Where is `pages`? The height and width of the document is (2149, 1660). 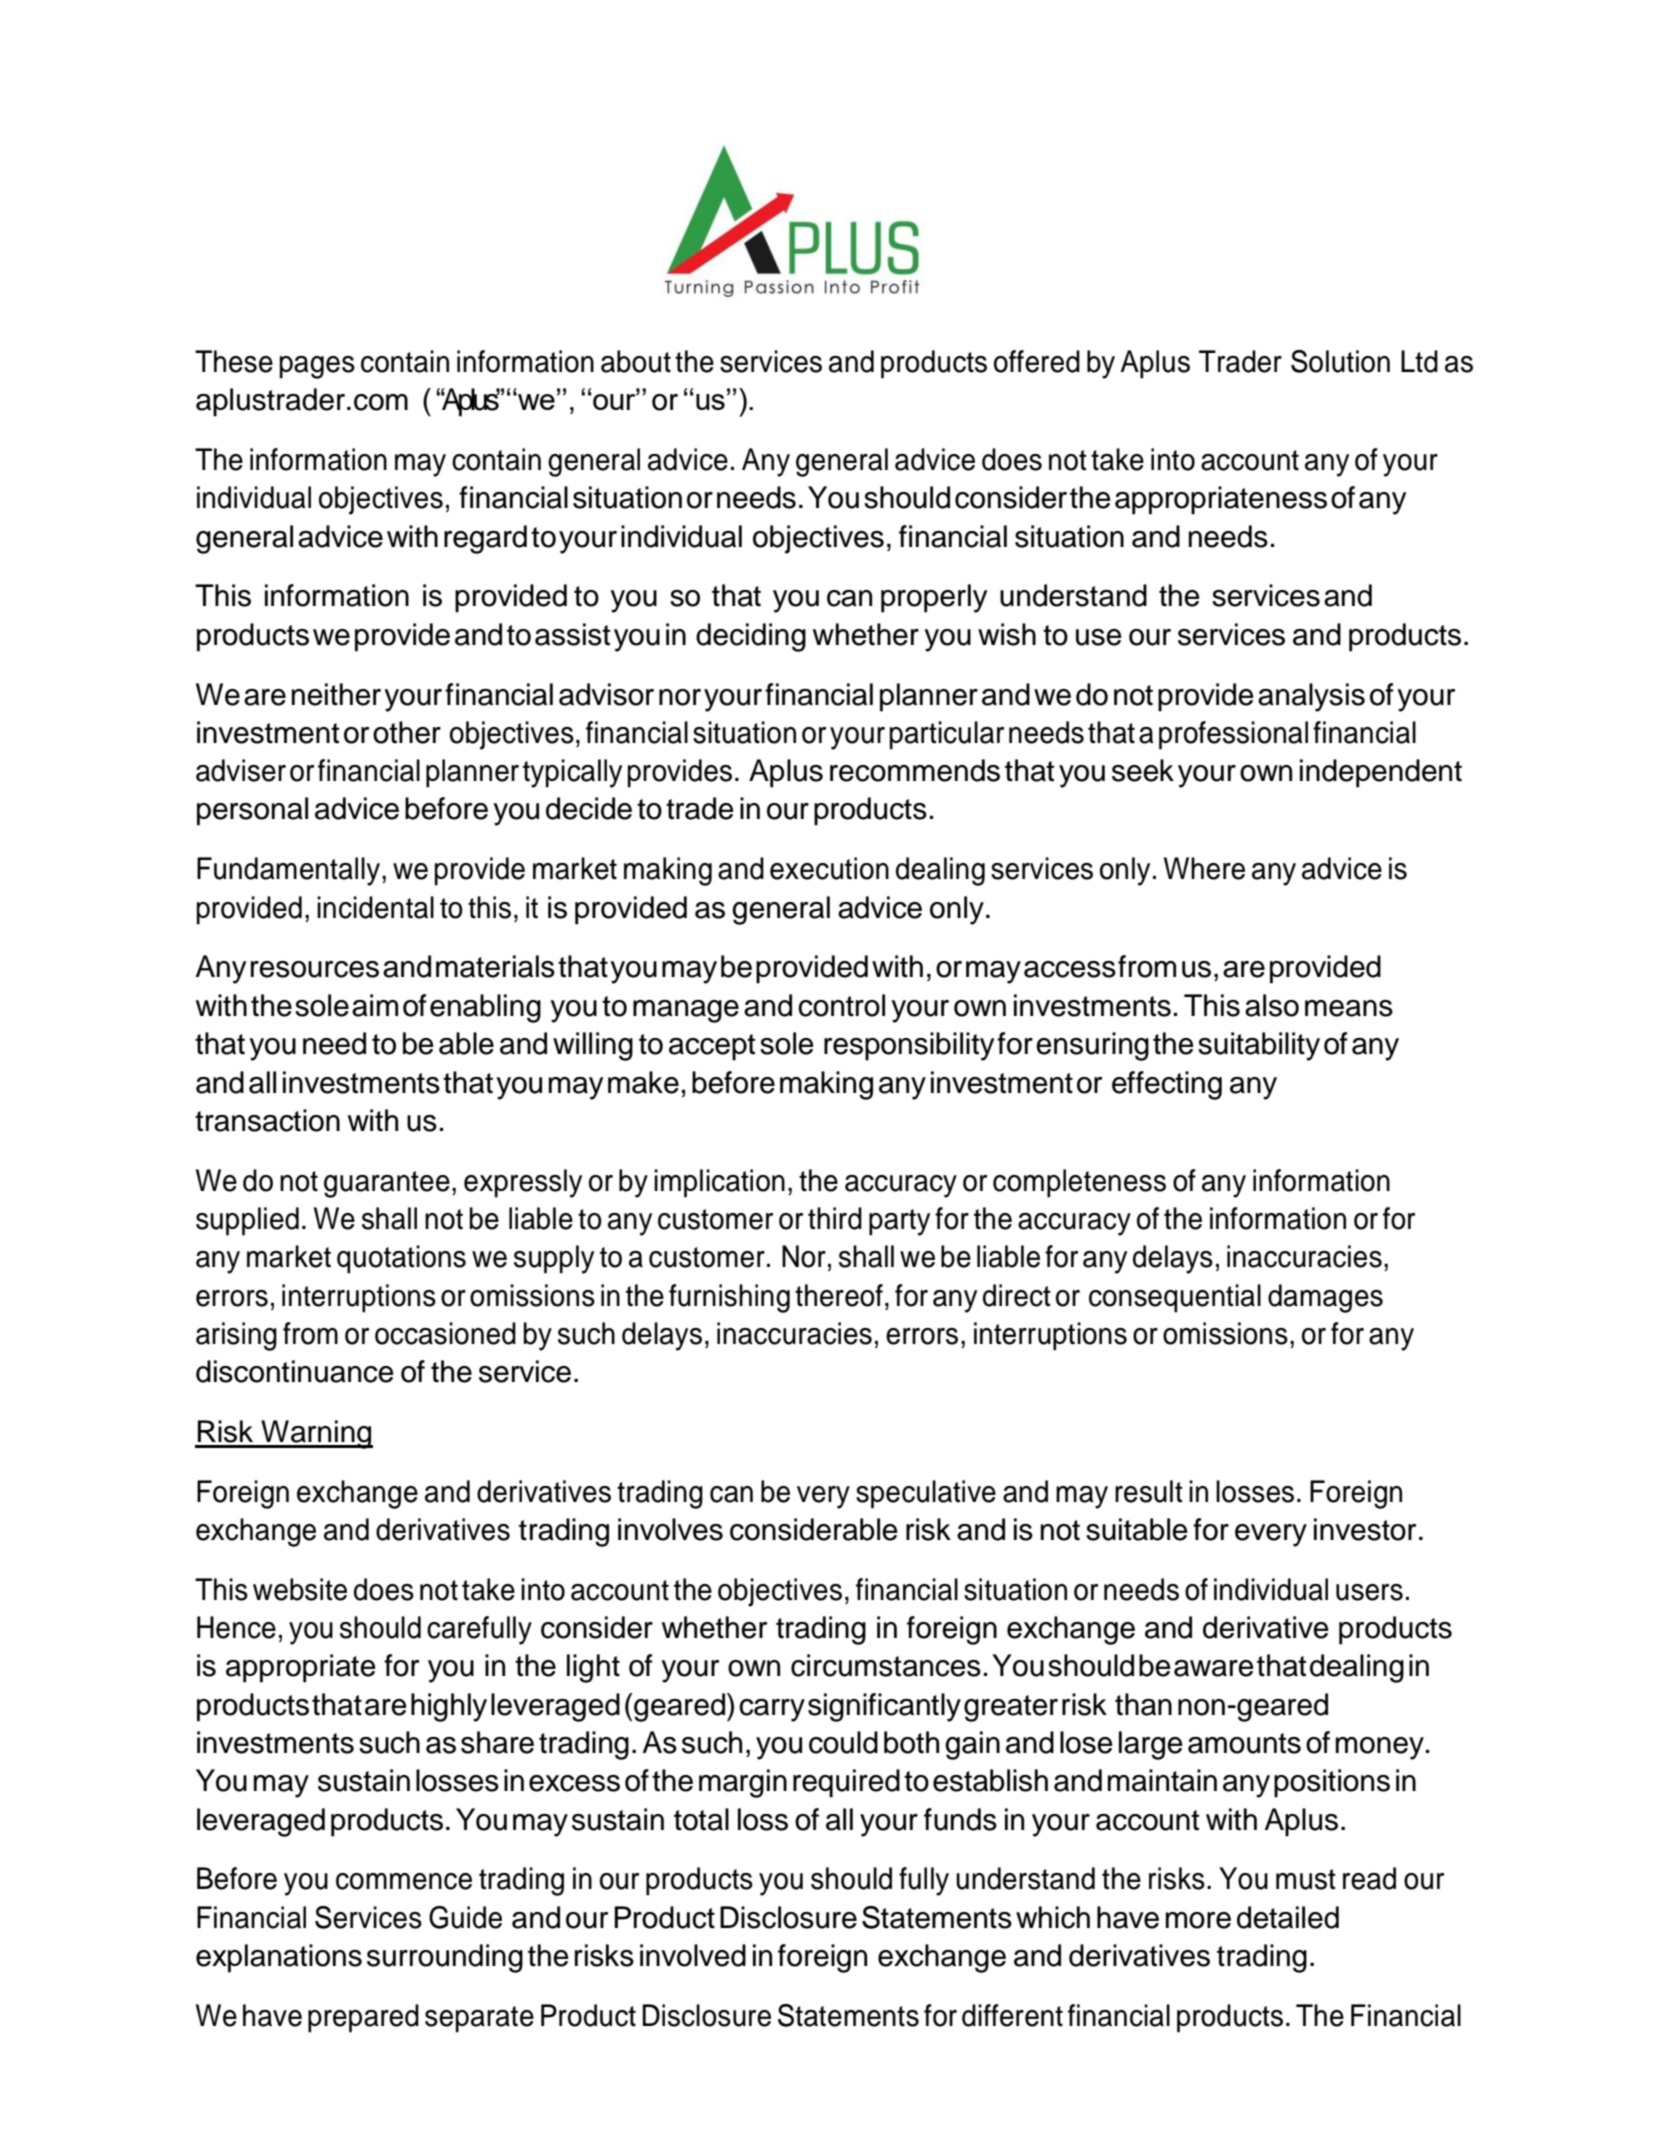 pages is located at coordinates (317, 367).
